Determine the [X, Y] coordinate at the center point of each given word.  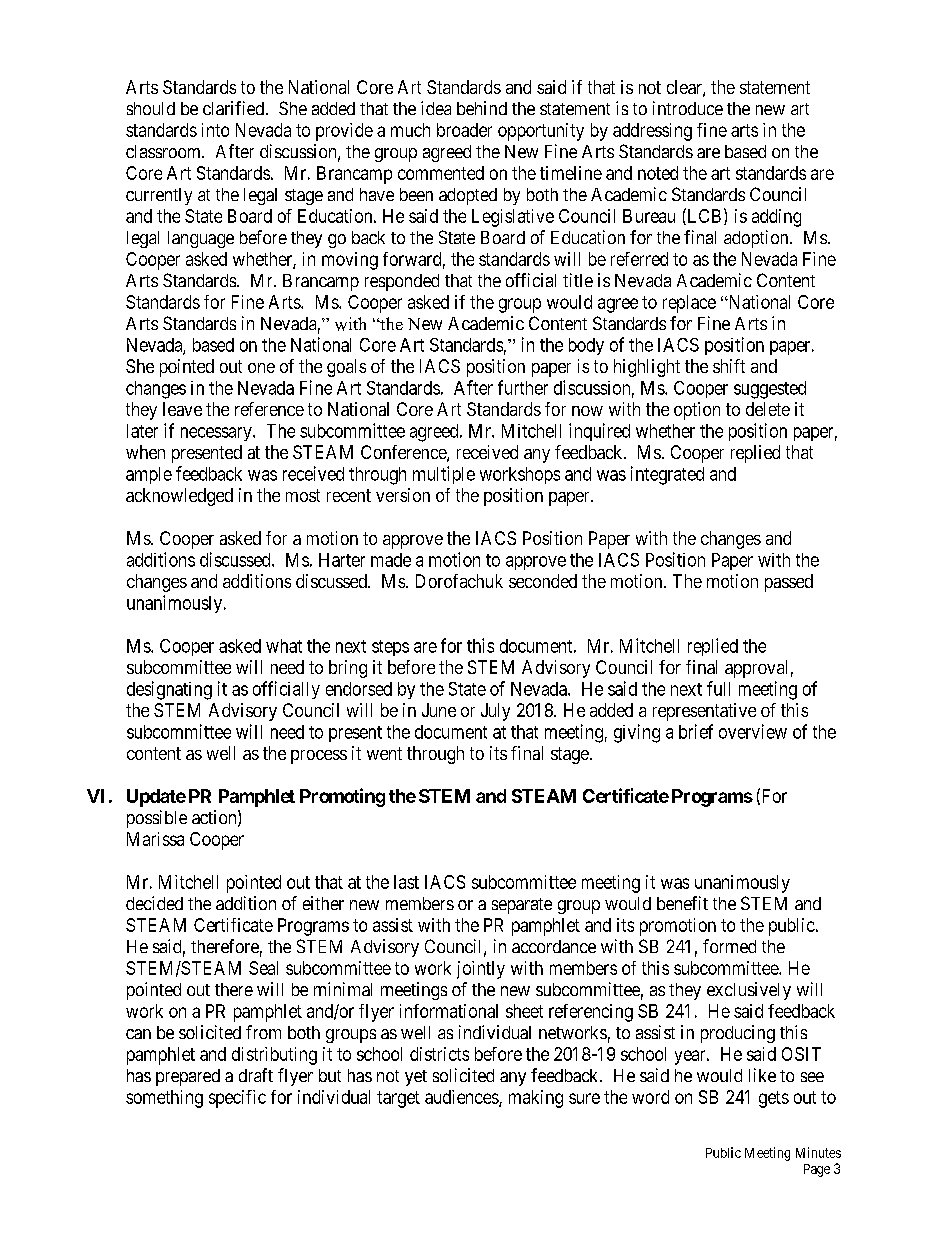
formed [729, 946]
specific [237, 1099]
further [523, 387]
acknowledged [179, 497]
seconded [543, 581]
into [215, 130]
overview [753, 731]
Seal [263, 968]
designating [169, 690]
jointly [481, 970]
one [261, 368]
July [495, 712]
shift [729, 366]
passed [789, 583]
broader [464, 130]
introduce [688, 108]
